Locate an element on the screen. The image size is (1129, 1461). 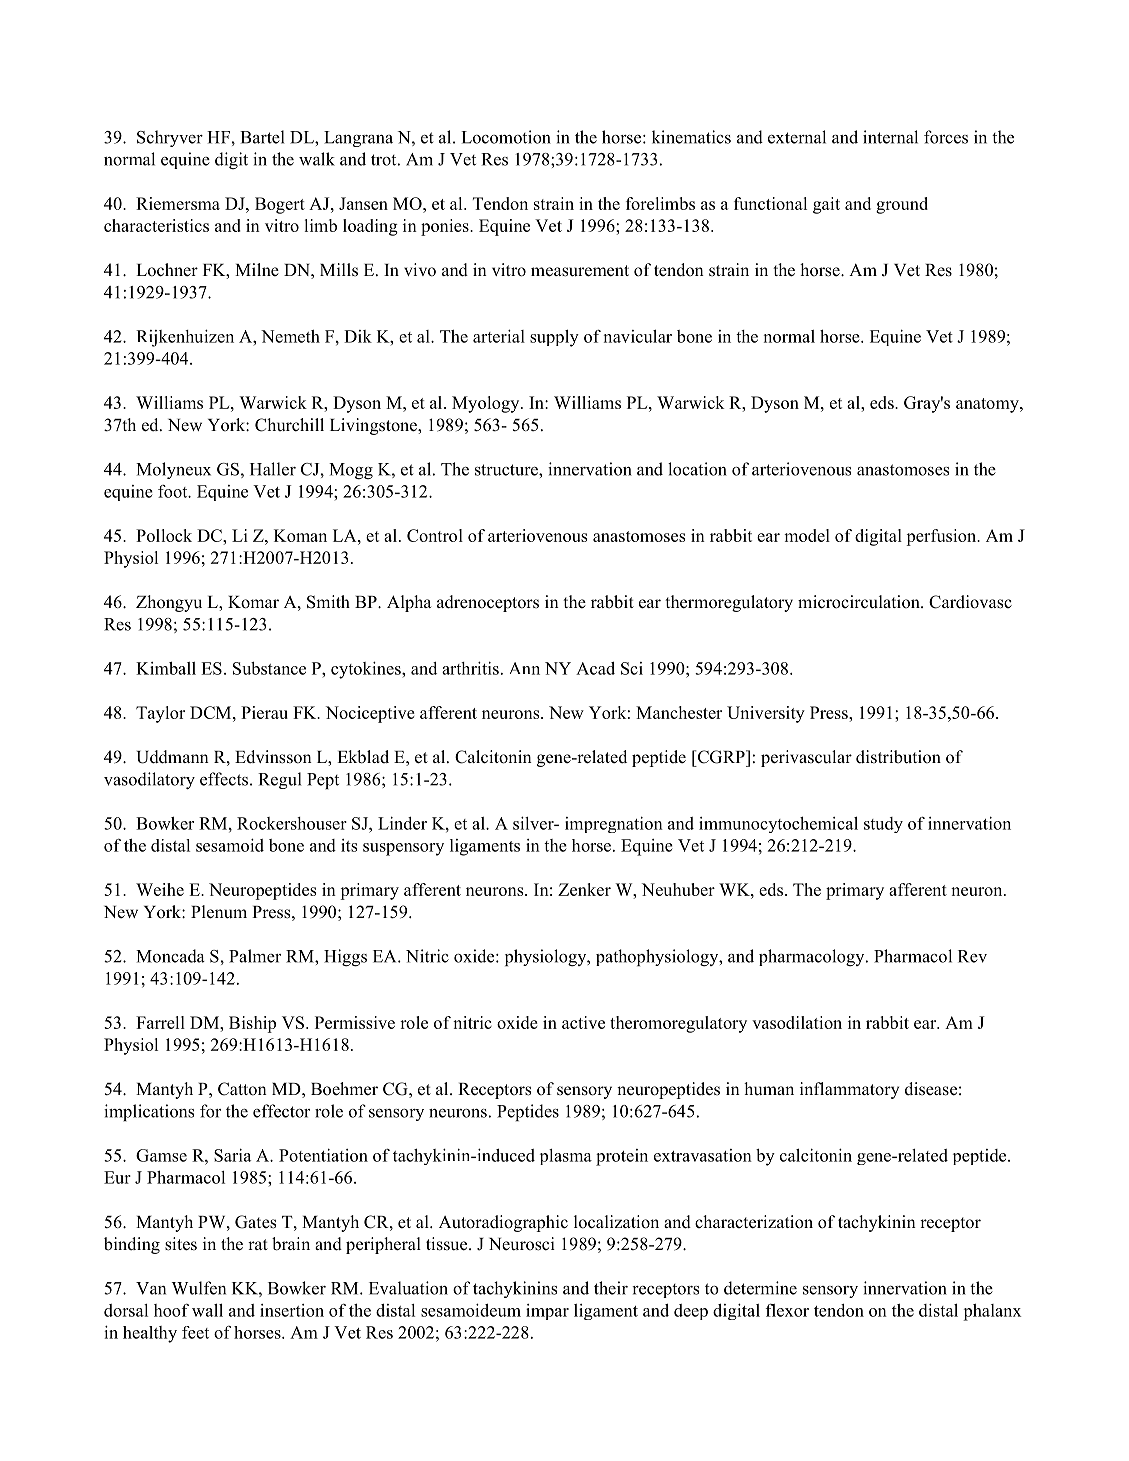
Locomotion is located at coordinates (506, 137).
